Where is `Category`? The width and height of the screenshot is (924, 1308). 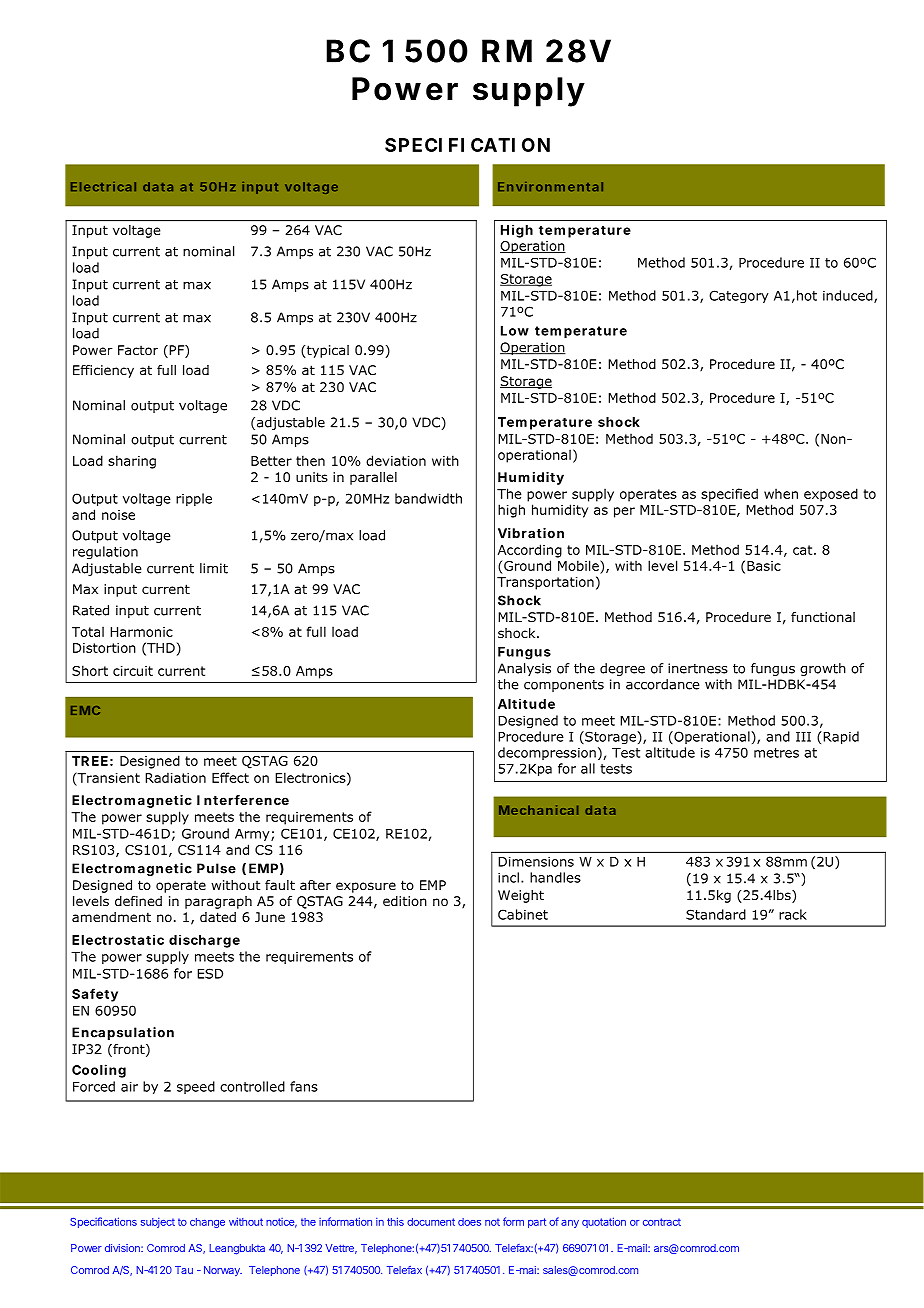
Category is located at coordinates (739, 297).
